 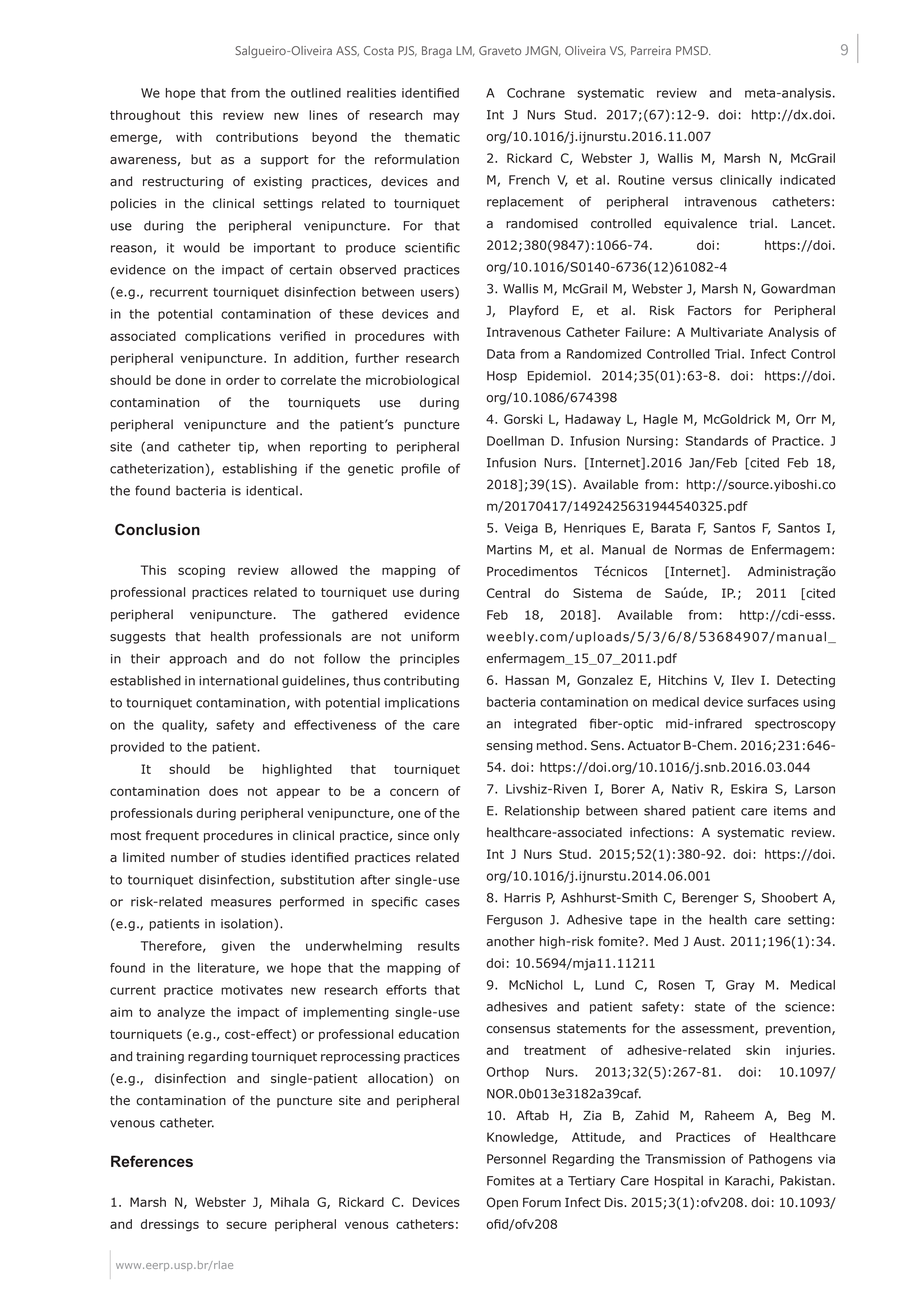 I want to click on profile, so click(x=421, y=469).
